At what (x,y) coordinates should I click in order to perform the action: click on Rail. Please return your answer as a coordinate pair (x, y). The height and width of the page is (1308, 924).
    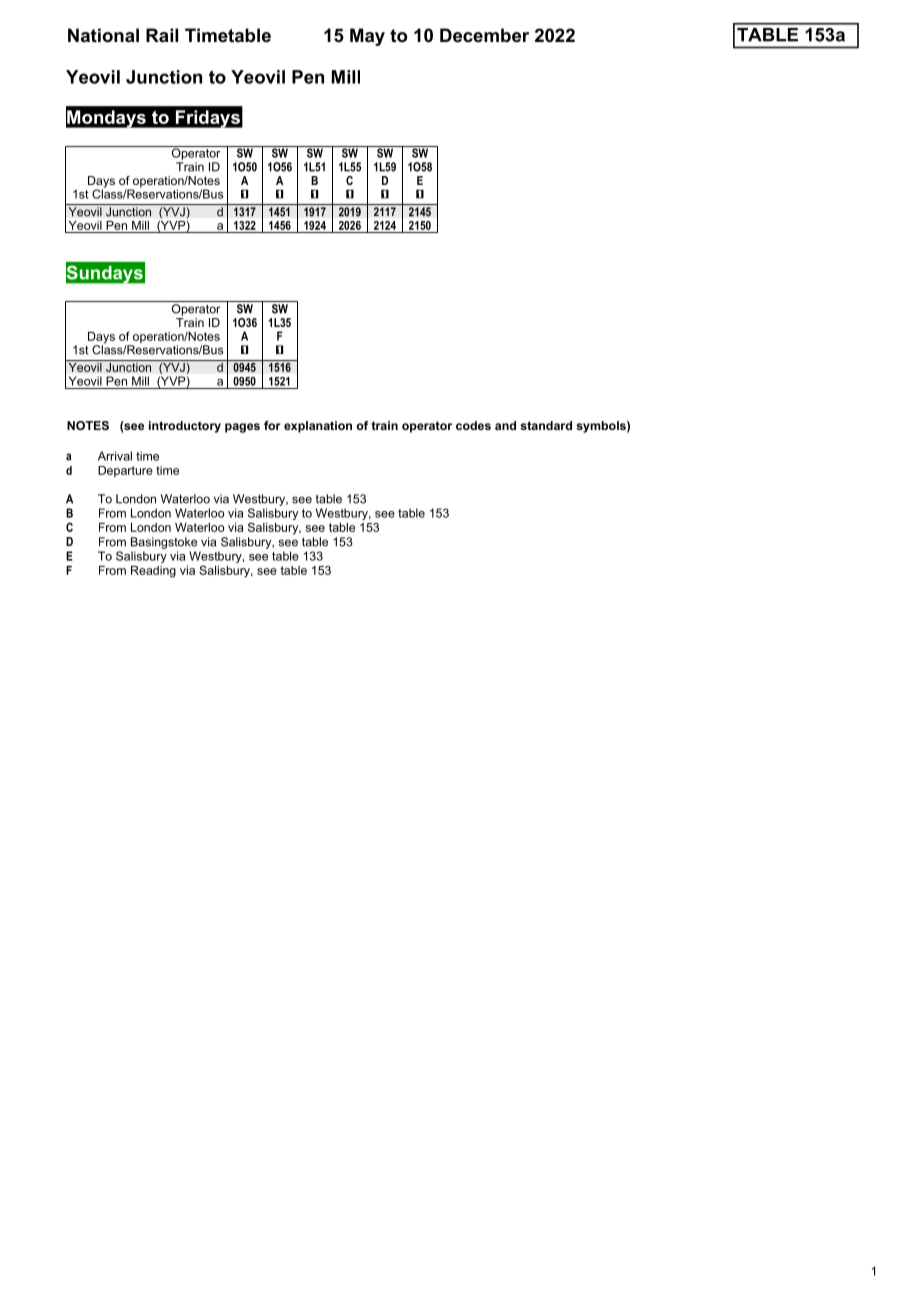
    Looking at the image, I should click on (162, 35).
